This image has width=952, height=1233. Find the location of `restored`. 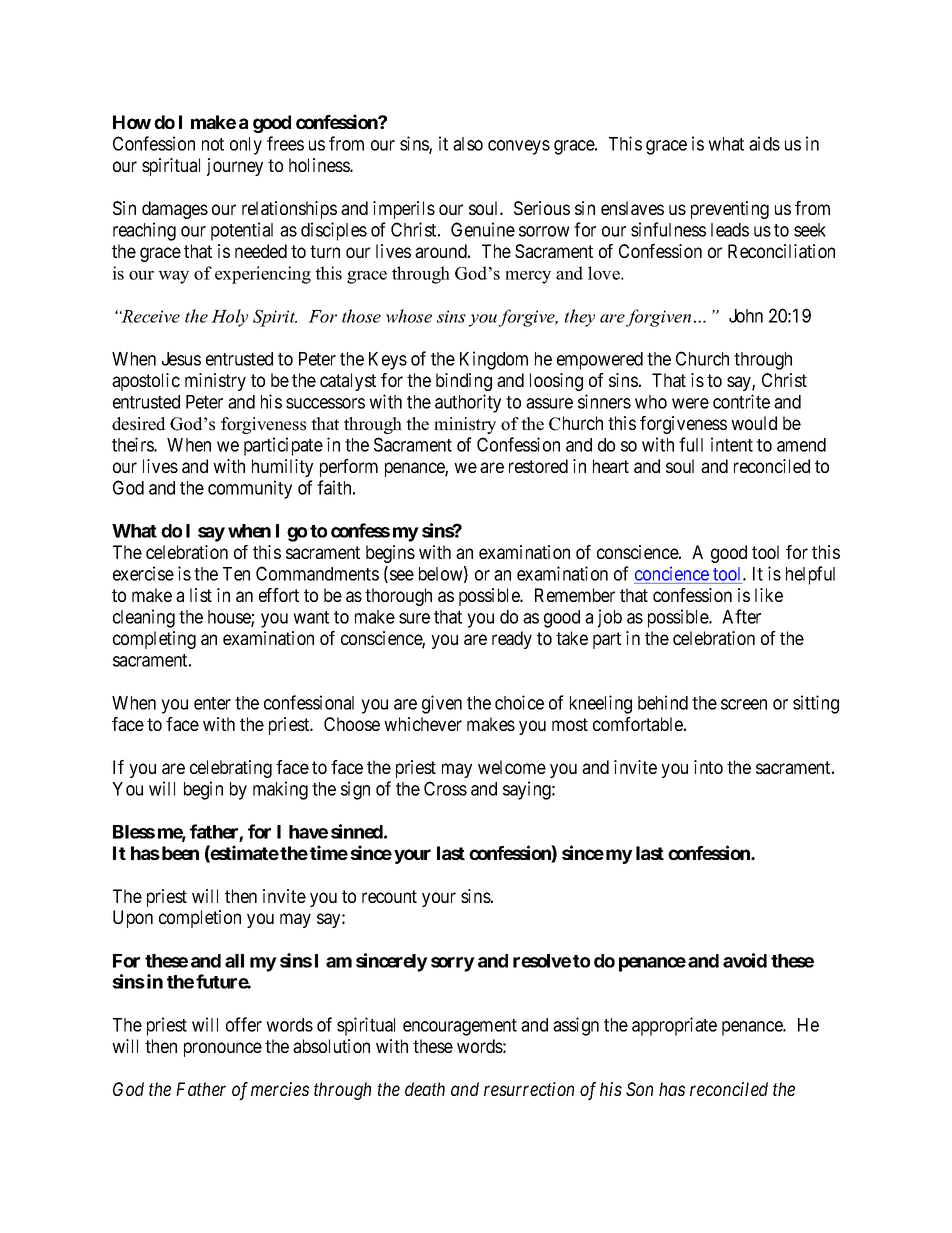

restored is located at coordinates (538, 466).
